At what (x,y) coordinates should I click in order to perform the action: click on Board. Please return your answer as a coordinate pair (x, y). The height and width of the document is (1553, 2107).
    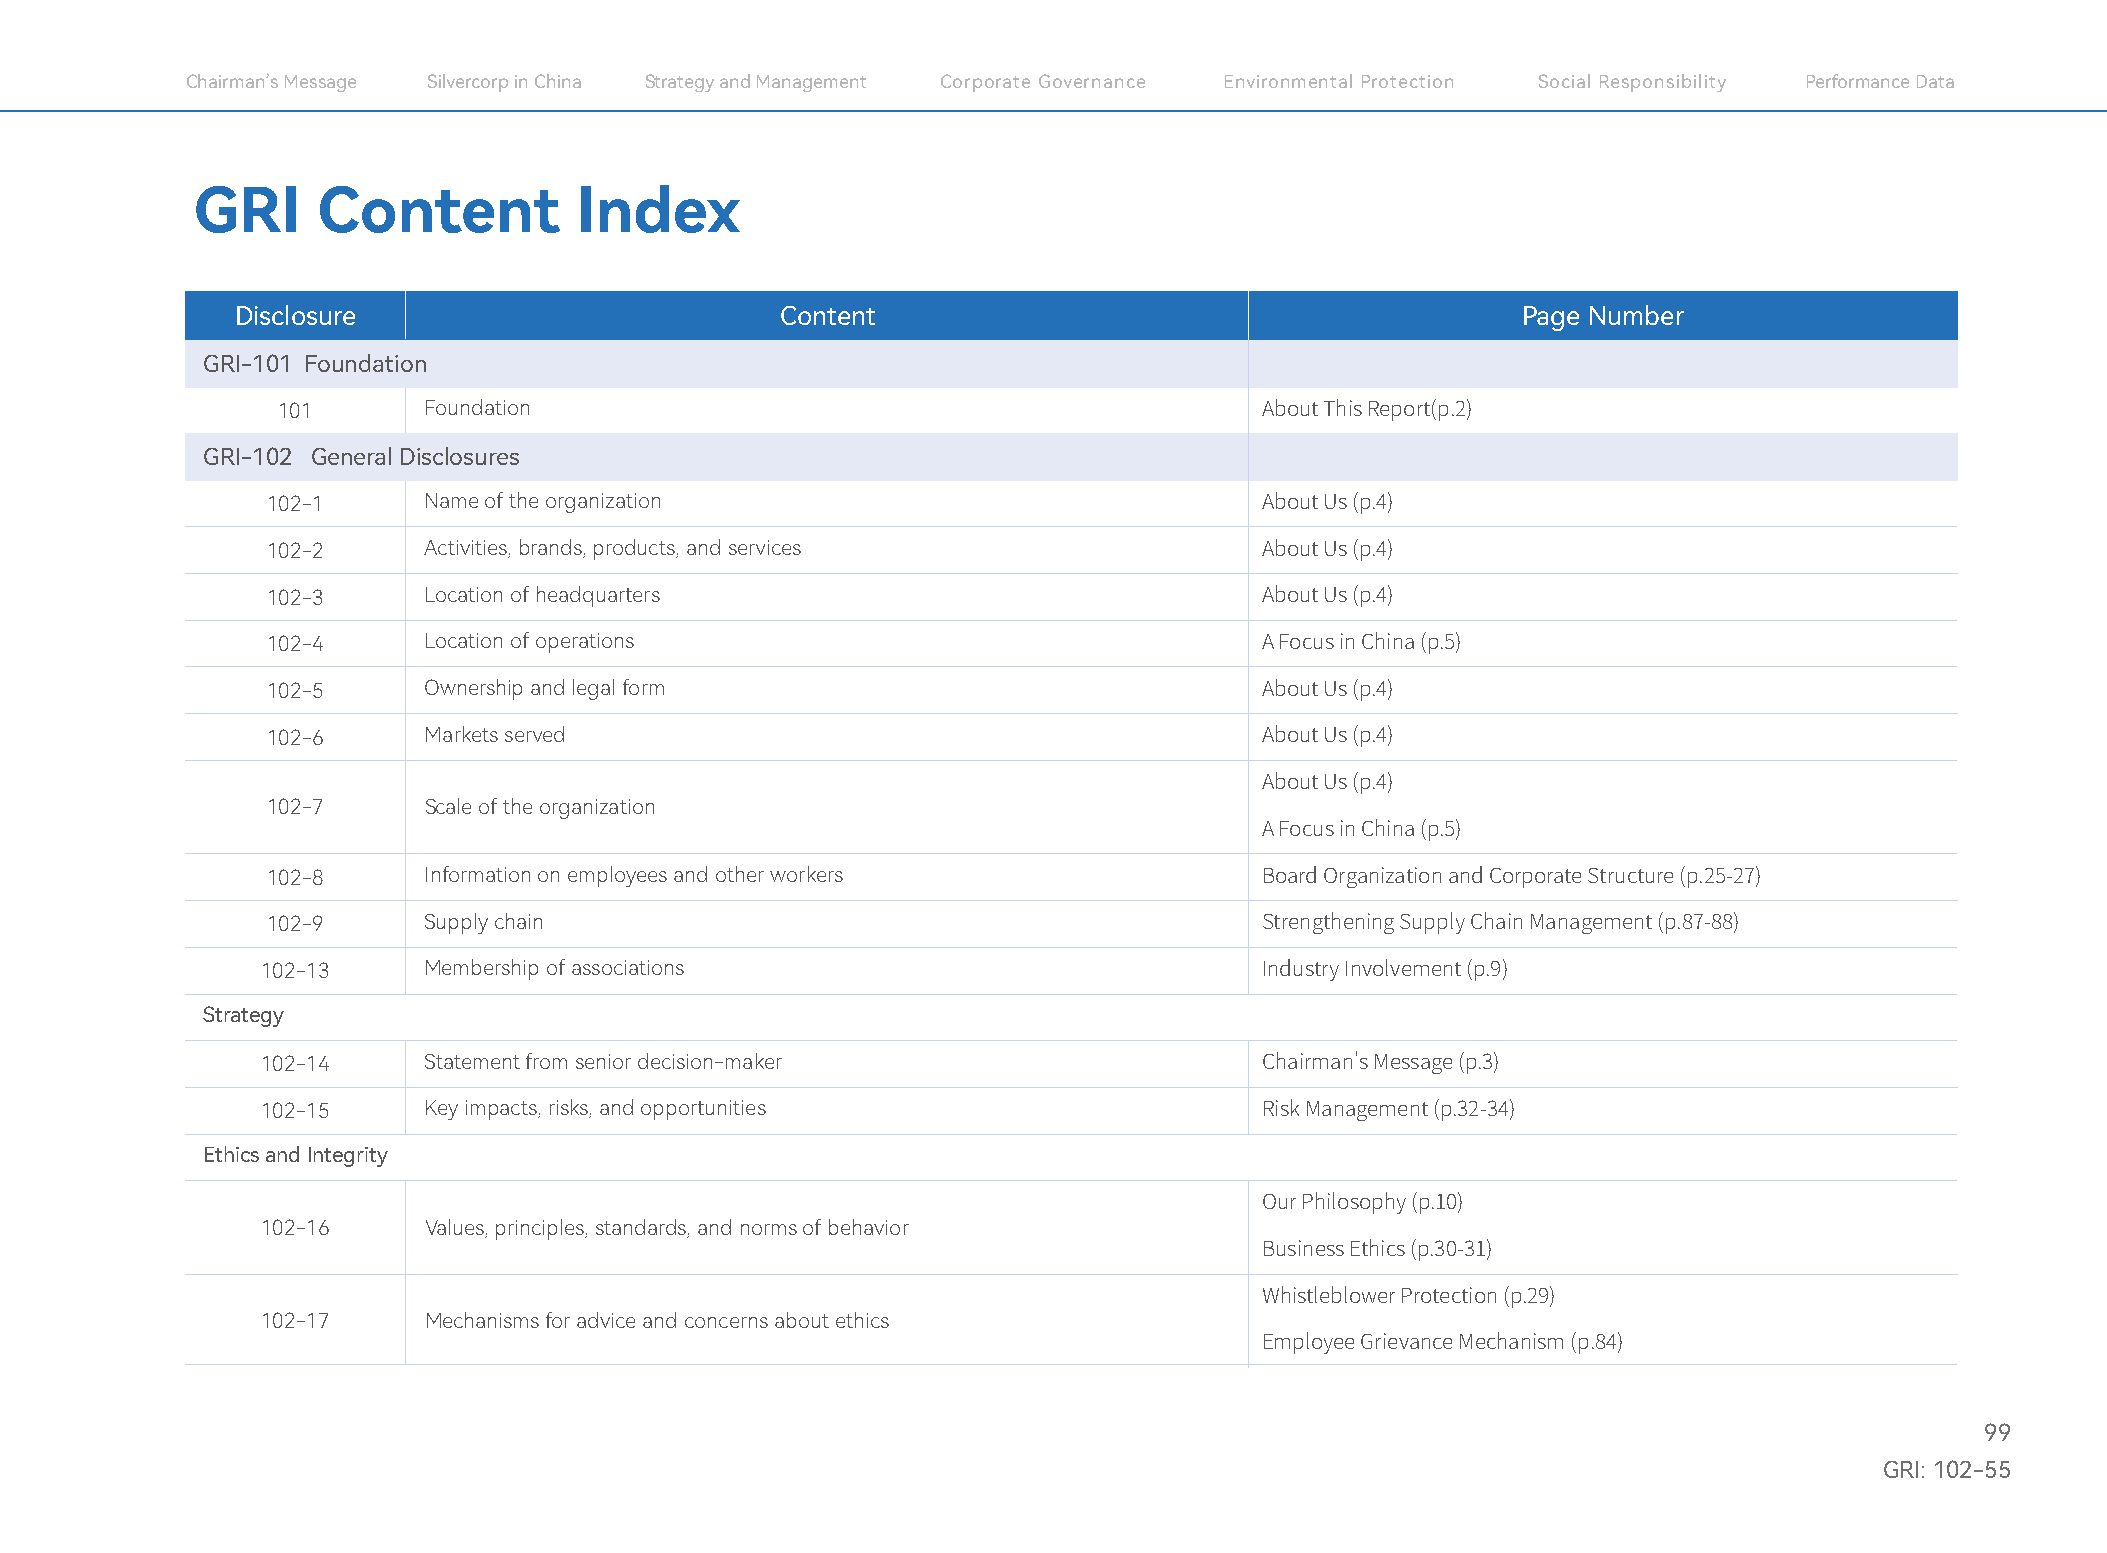
    Looking at the image, I should click on (1290, 874).
